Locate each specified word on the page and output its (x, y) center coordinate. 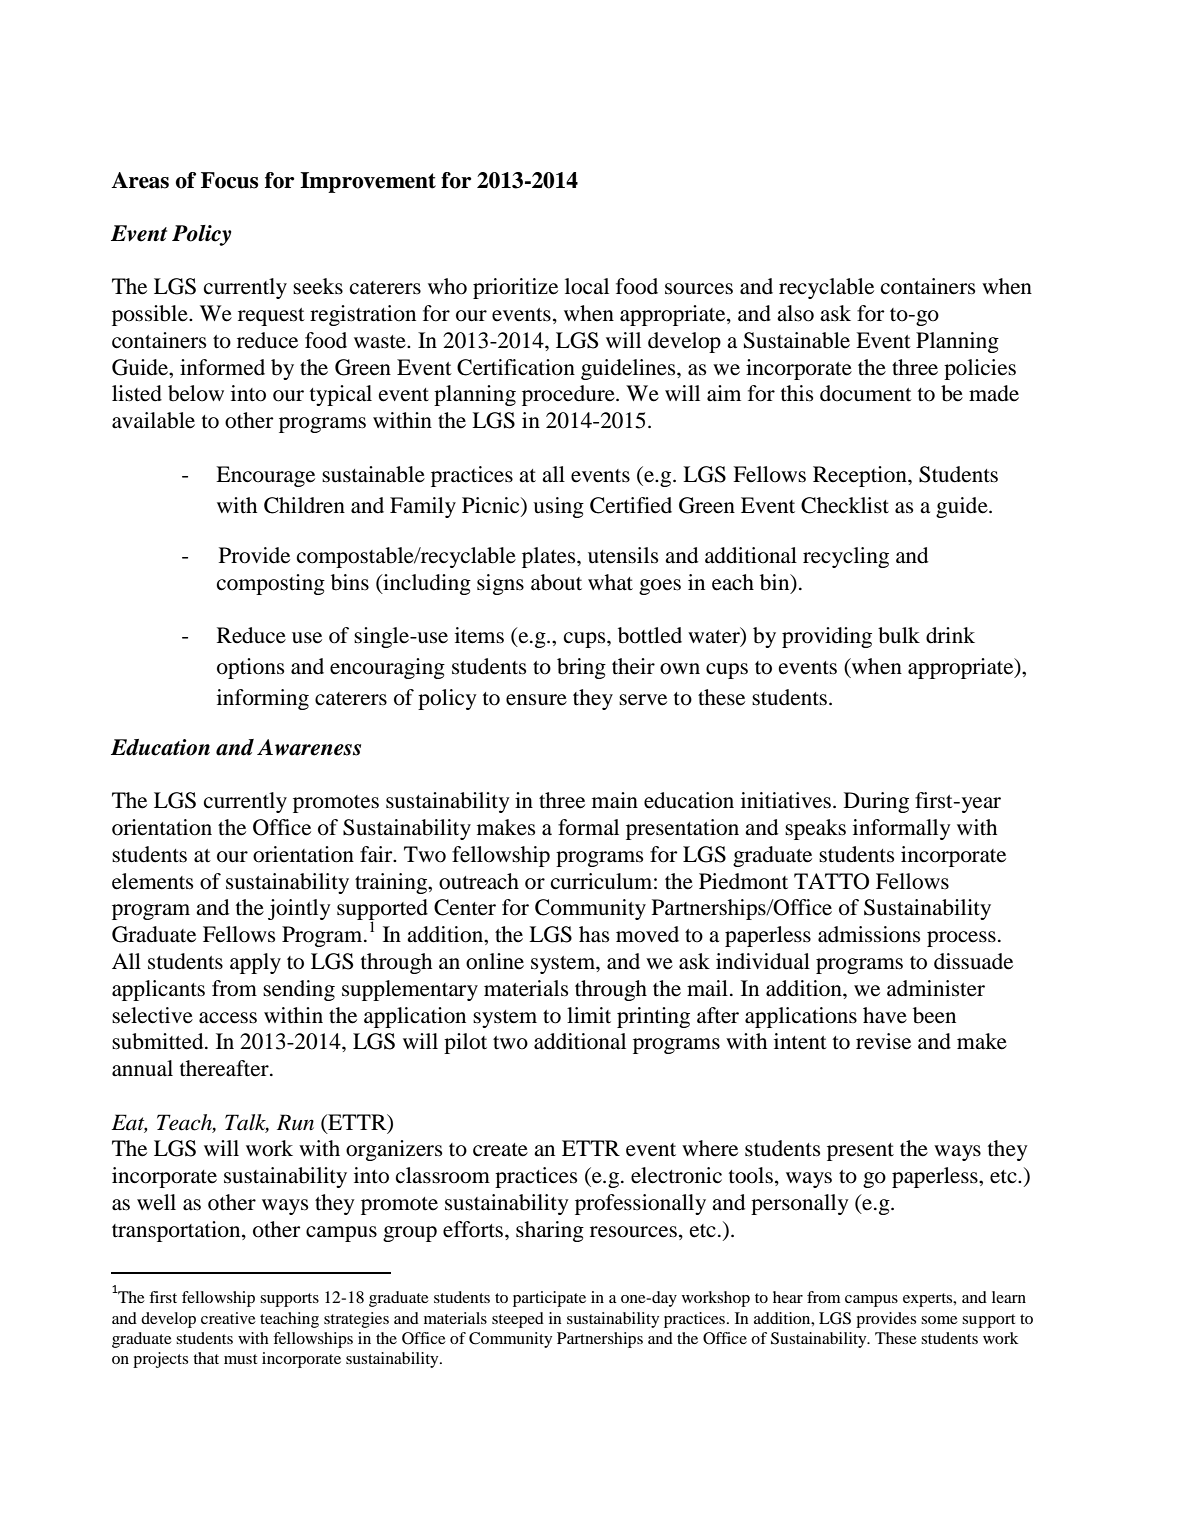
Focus (229, 180)
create (500, 1150)
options (250, 668)
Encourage (265, 476)
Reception (861, 476)
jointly (299, 909)
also (795, 313)
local (587, 286)
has (594, 934)
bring (581, 668)
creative (228, 1318)
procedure (569, 395)
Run (295, 1122)
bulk (899, 635)
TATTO (831, 881)
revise (883, 1041)
